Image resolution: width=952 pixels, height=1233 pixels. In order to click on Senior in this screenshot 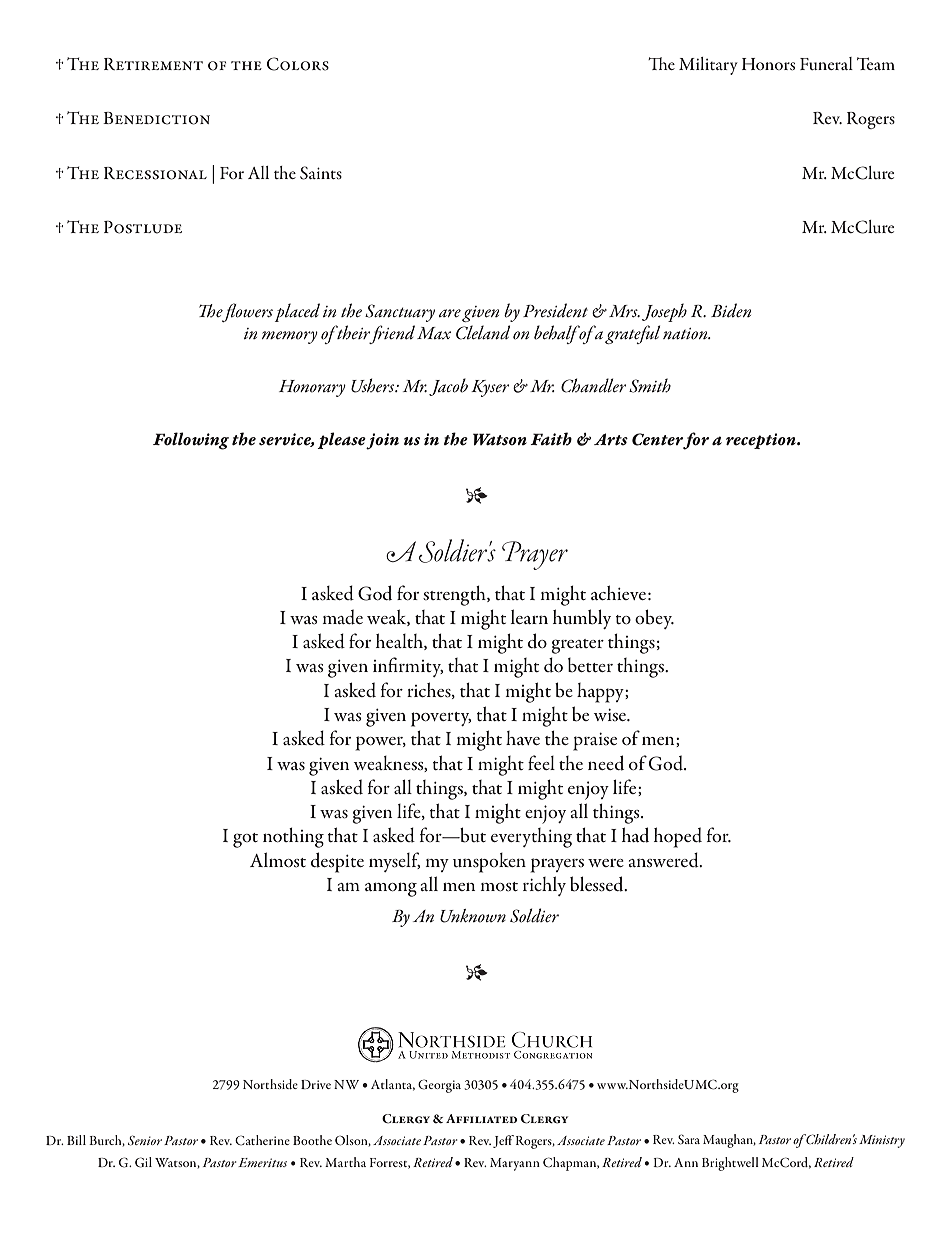, I will do `click(145, 1140)`.
